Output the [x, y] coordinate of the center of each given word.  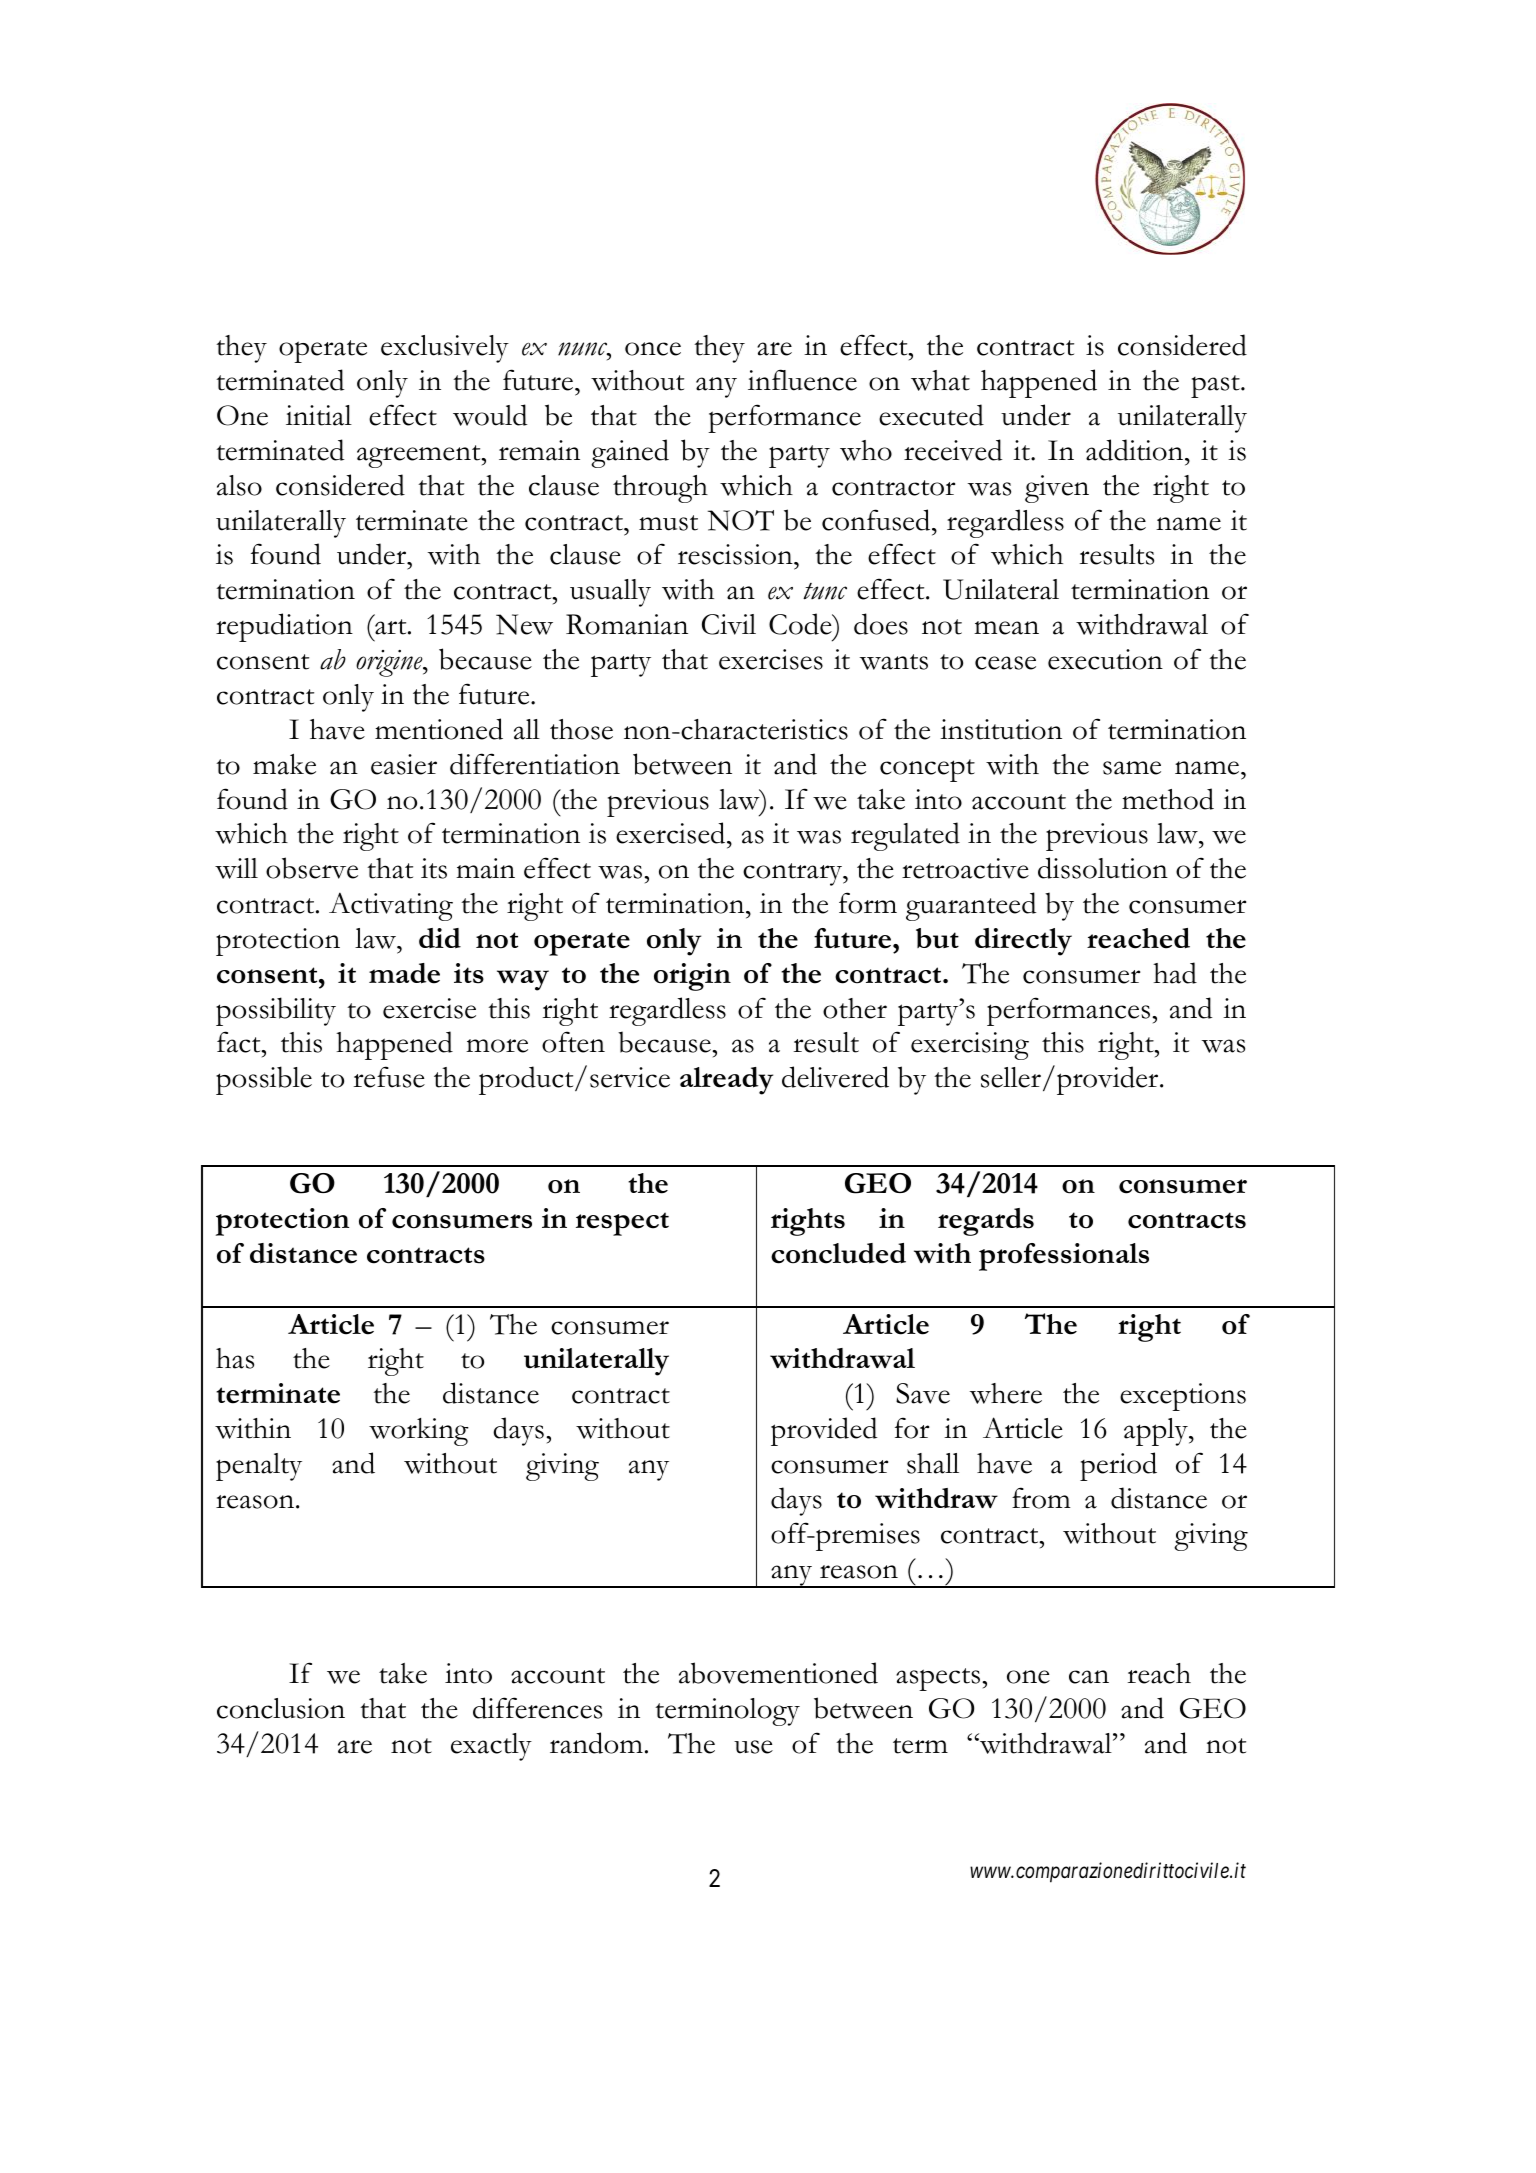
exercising [970, 1046]
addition [1136, 450]
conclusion [281, 1708]
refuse [389, 1077]
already [726, 1081]
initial [319, 415]
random [596, 1743]
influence [802, 380]
